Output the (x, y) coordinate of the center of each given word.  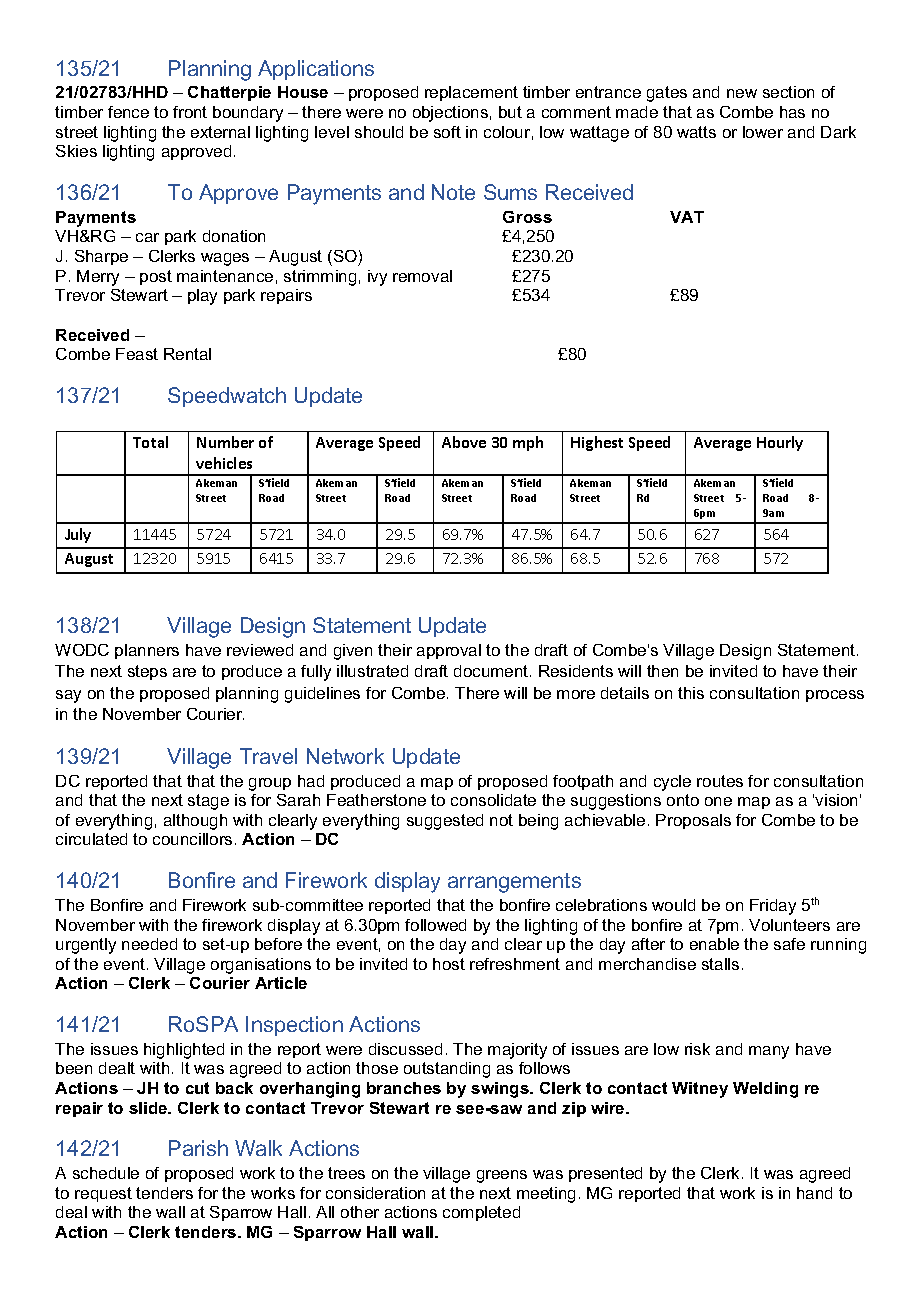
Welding (765, 1090)
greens (502, 1176)
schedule (106, 1173)
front (190, 112)
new (742, 93)
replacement (471, 93)
